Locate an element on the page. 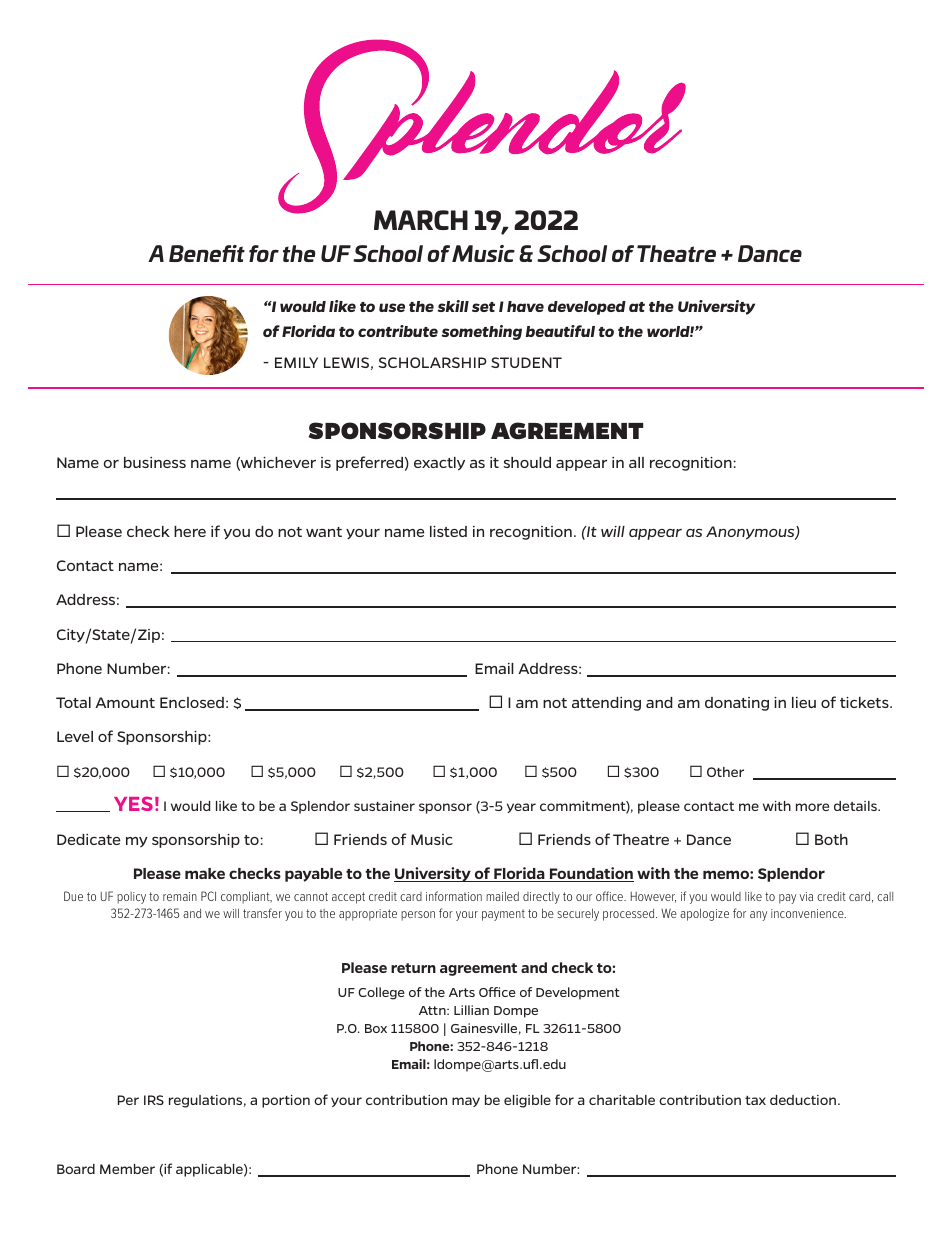 This image has height=1233, width=952. Member is located at coordinates (127, 1169).
